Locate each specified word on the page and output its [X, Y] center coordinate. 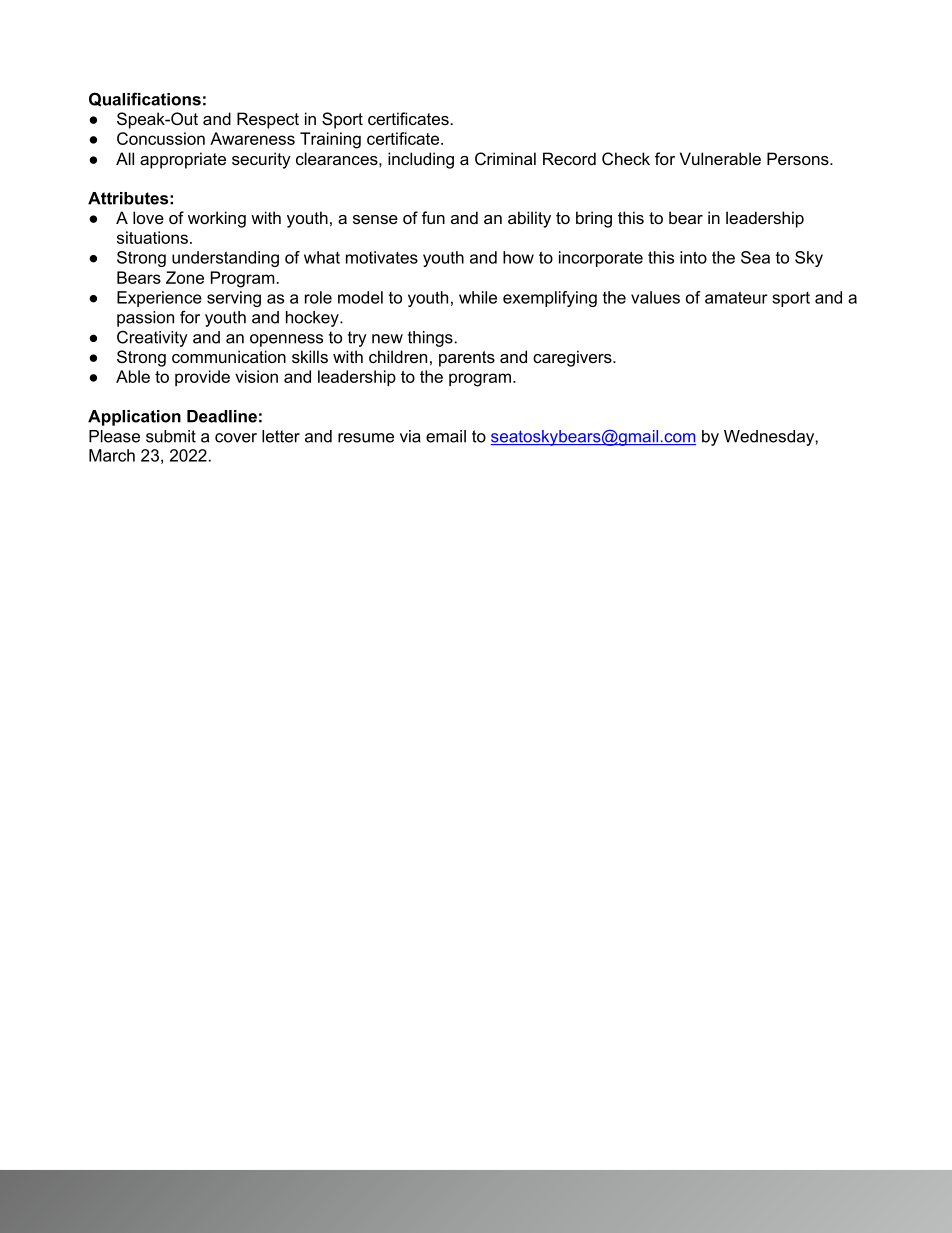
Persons [799, 158]
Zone [185, 277]
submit [171, 436]
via [410, 436]
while [478, 297]
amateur [736, 297]
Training [330, 140]
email [446, 436]
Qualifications [145, 99]
